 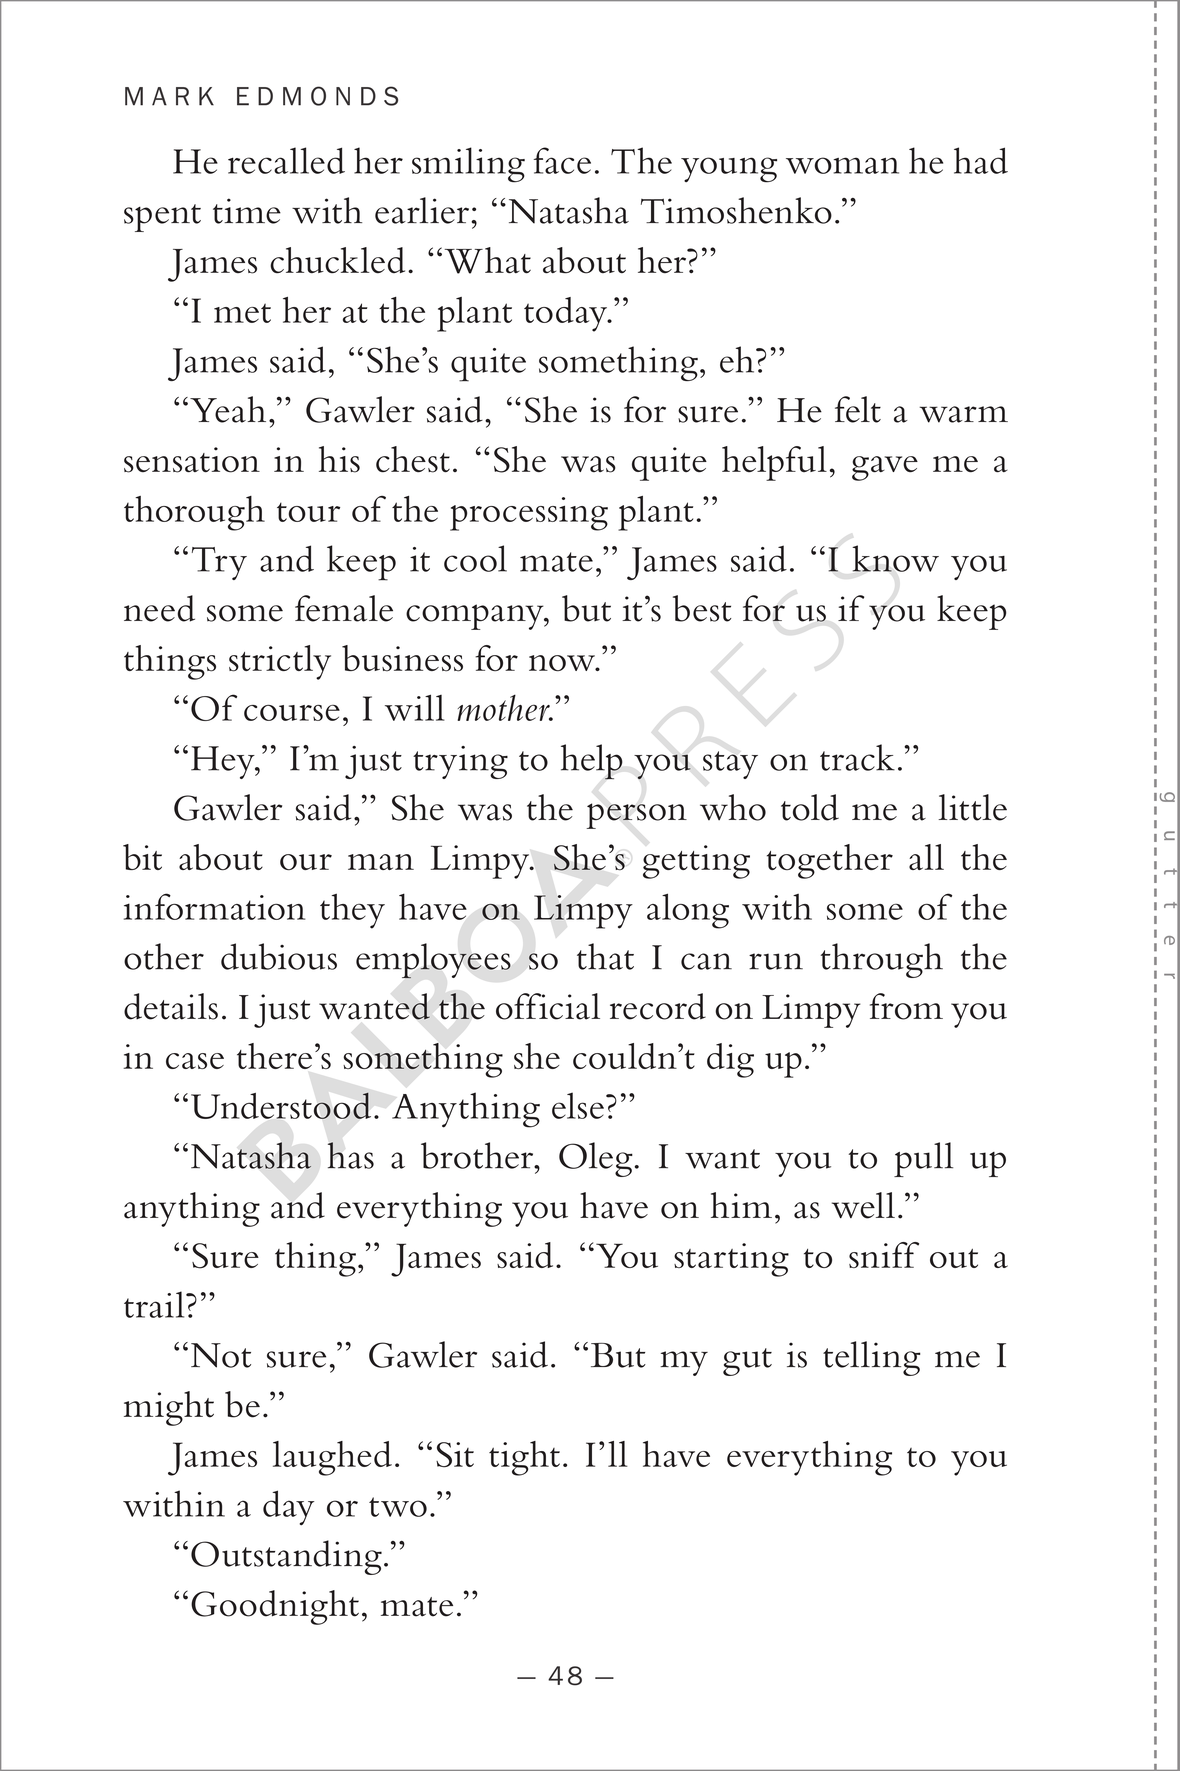 What do you see at coordinates (842, 165) in the screenshot?
I see `woman` at bounding box center [842, 165].
